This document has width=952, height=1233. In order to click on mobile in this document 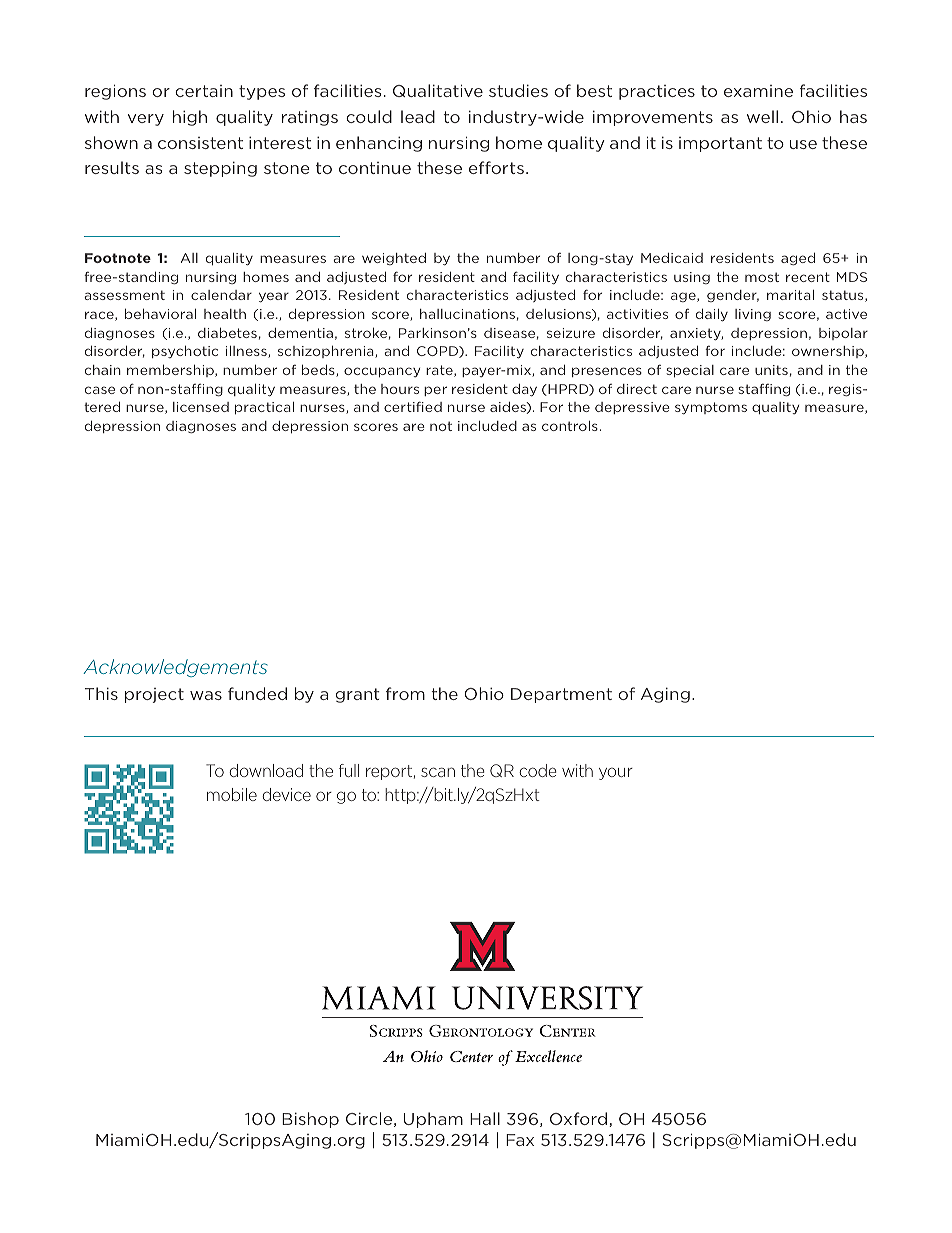, I will do `click(232, 794)`.
